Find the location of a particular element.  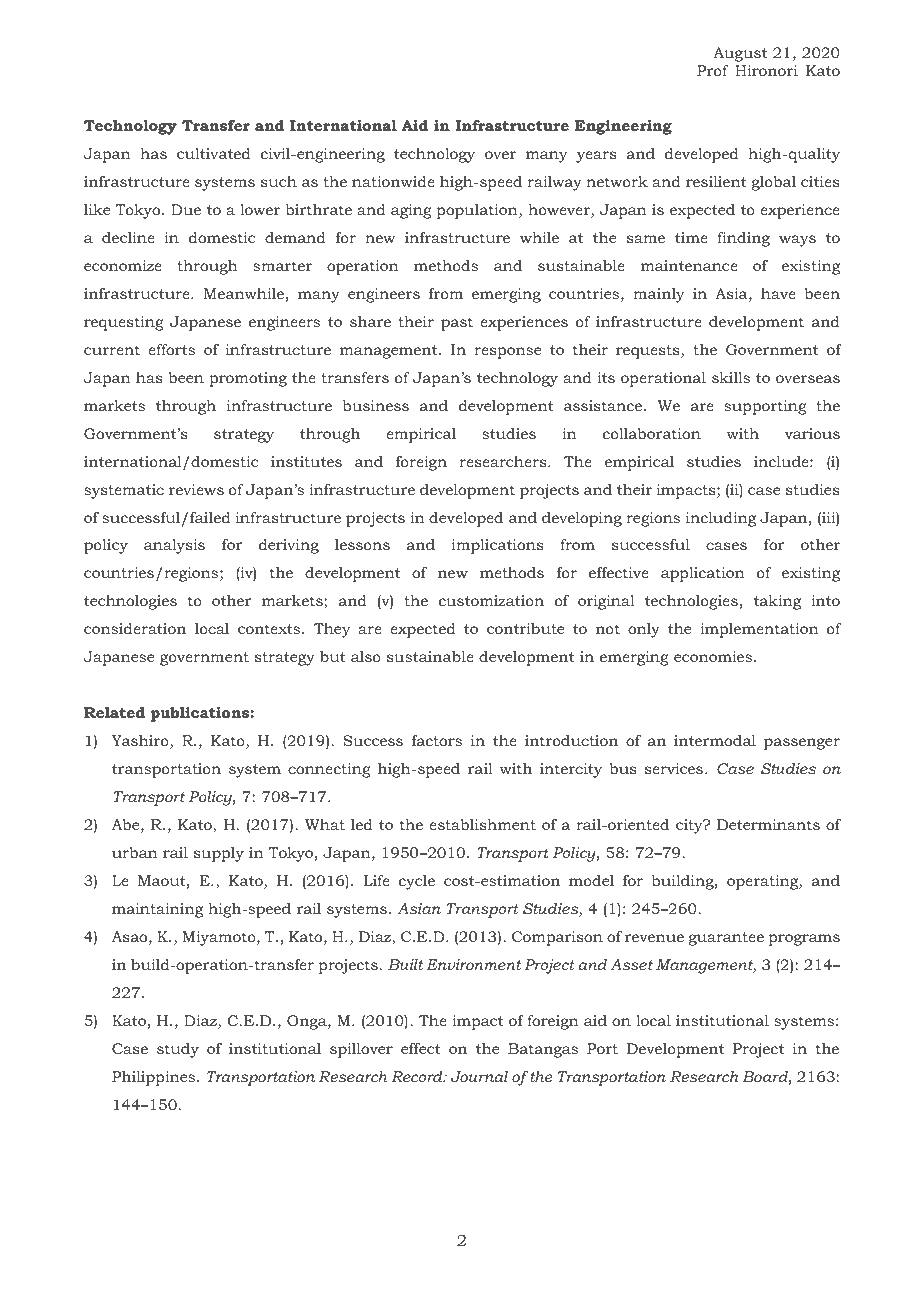

nationwide is located at coordinates (393, 181).
